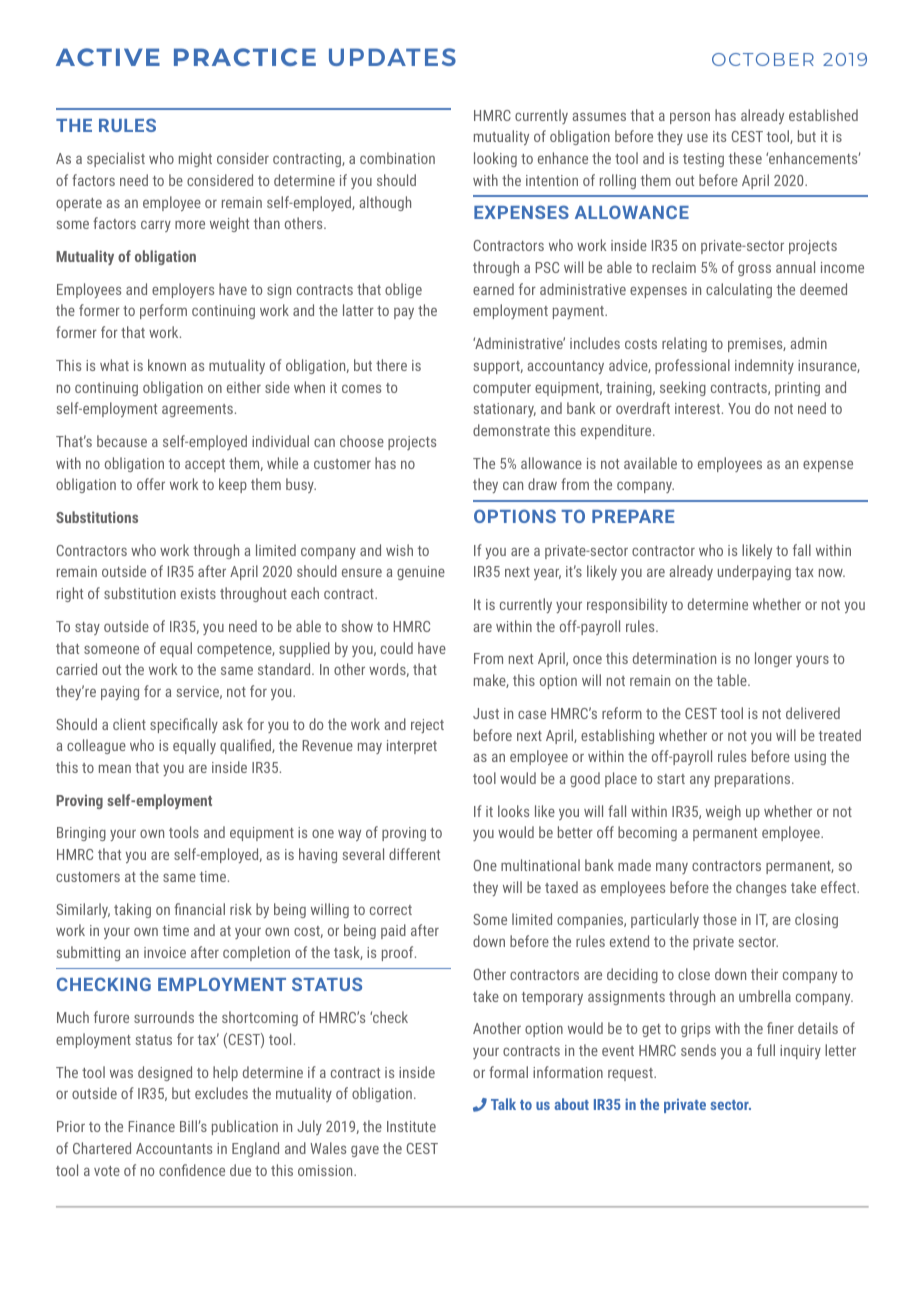  Describe the element at coordinates (152, 1126) in the screenshot. I see `Finance` at that location.
